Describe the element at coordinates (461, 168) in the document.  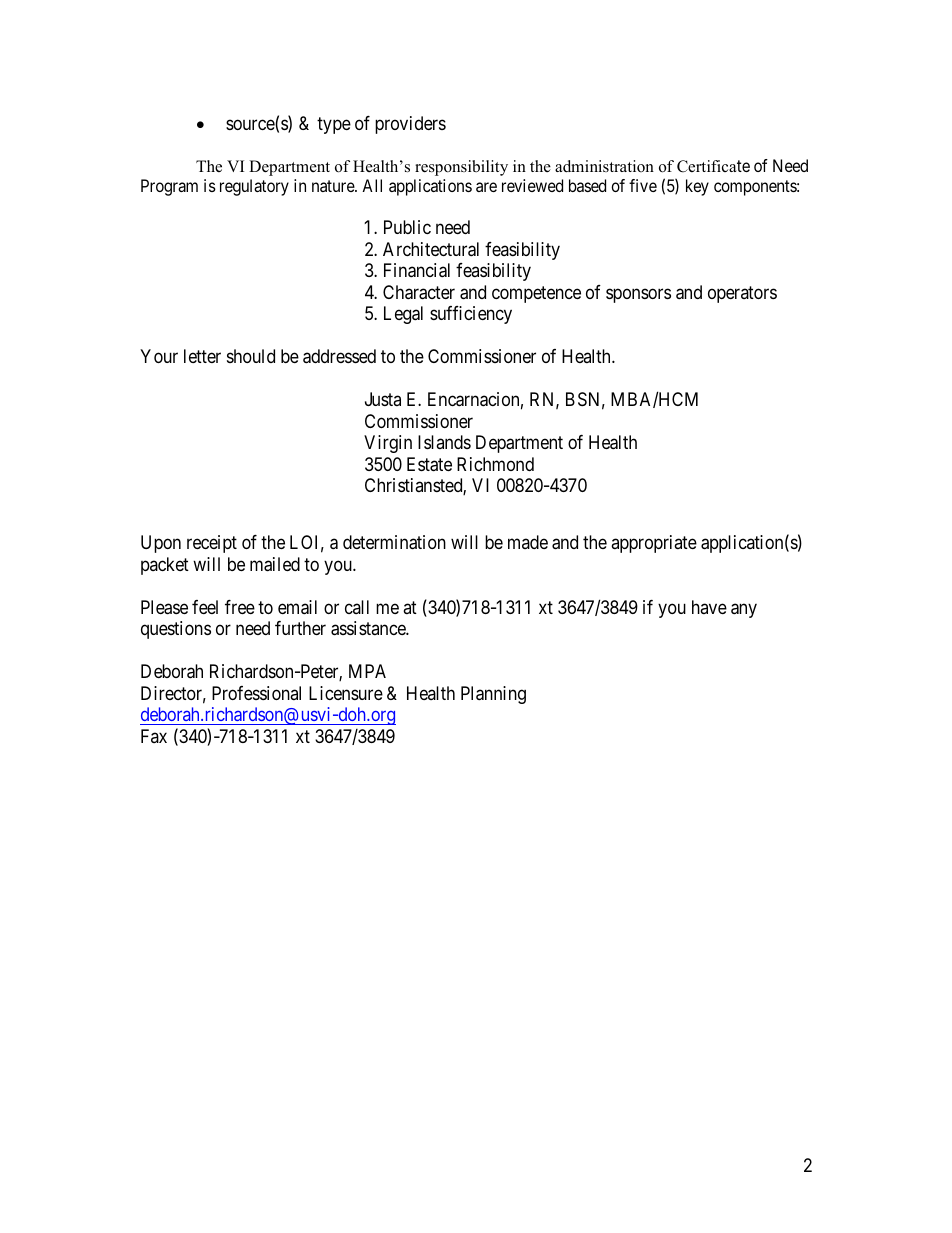
I see `responsibility` at that location.
